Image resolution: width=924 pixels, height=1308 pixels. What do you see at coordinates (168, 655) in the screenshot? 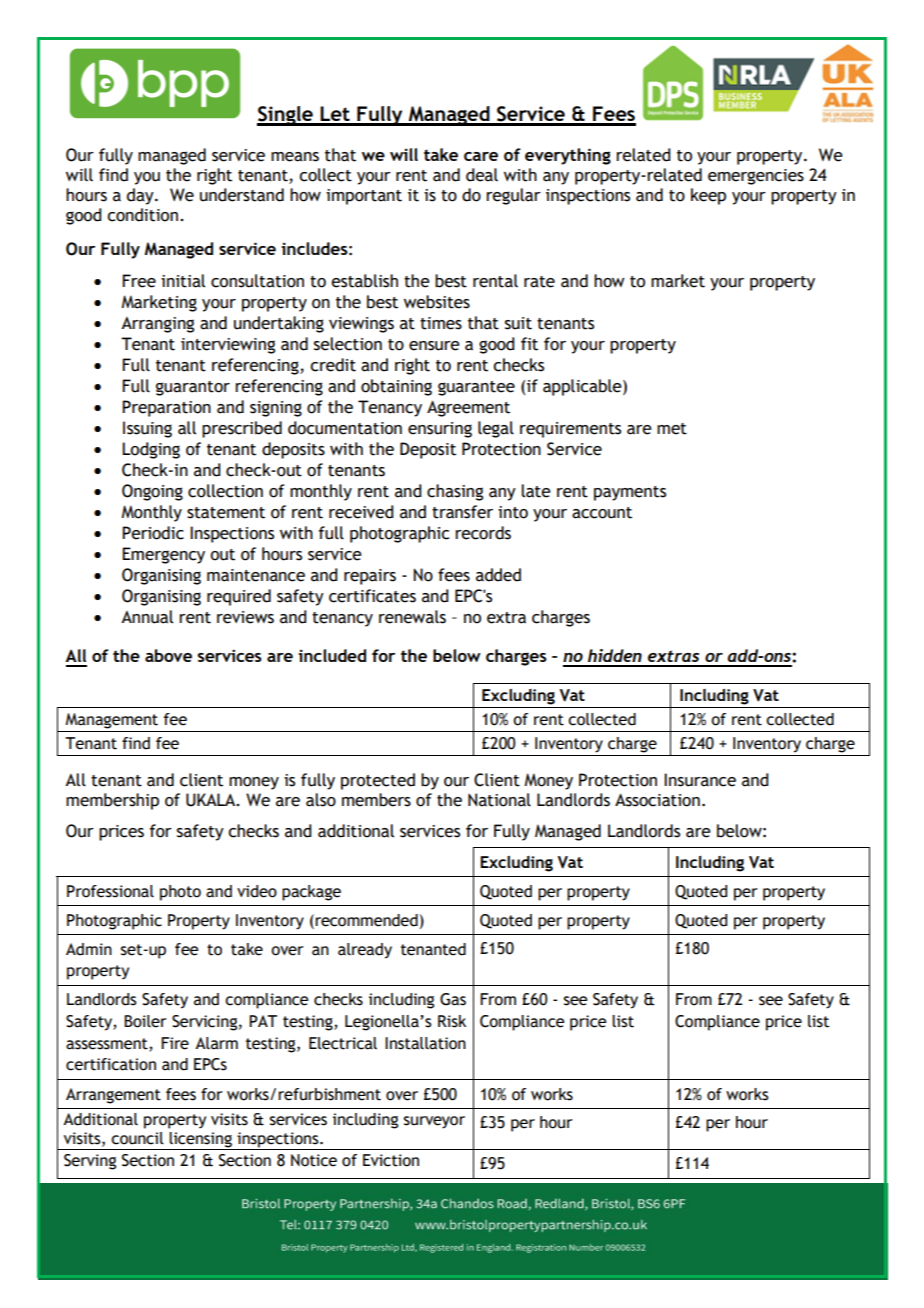
I see `above` at bounding box center [168, 655].
